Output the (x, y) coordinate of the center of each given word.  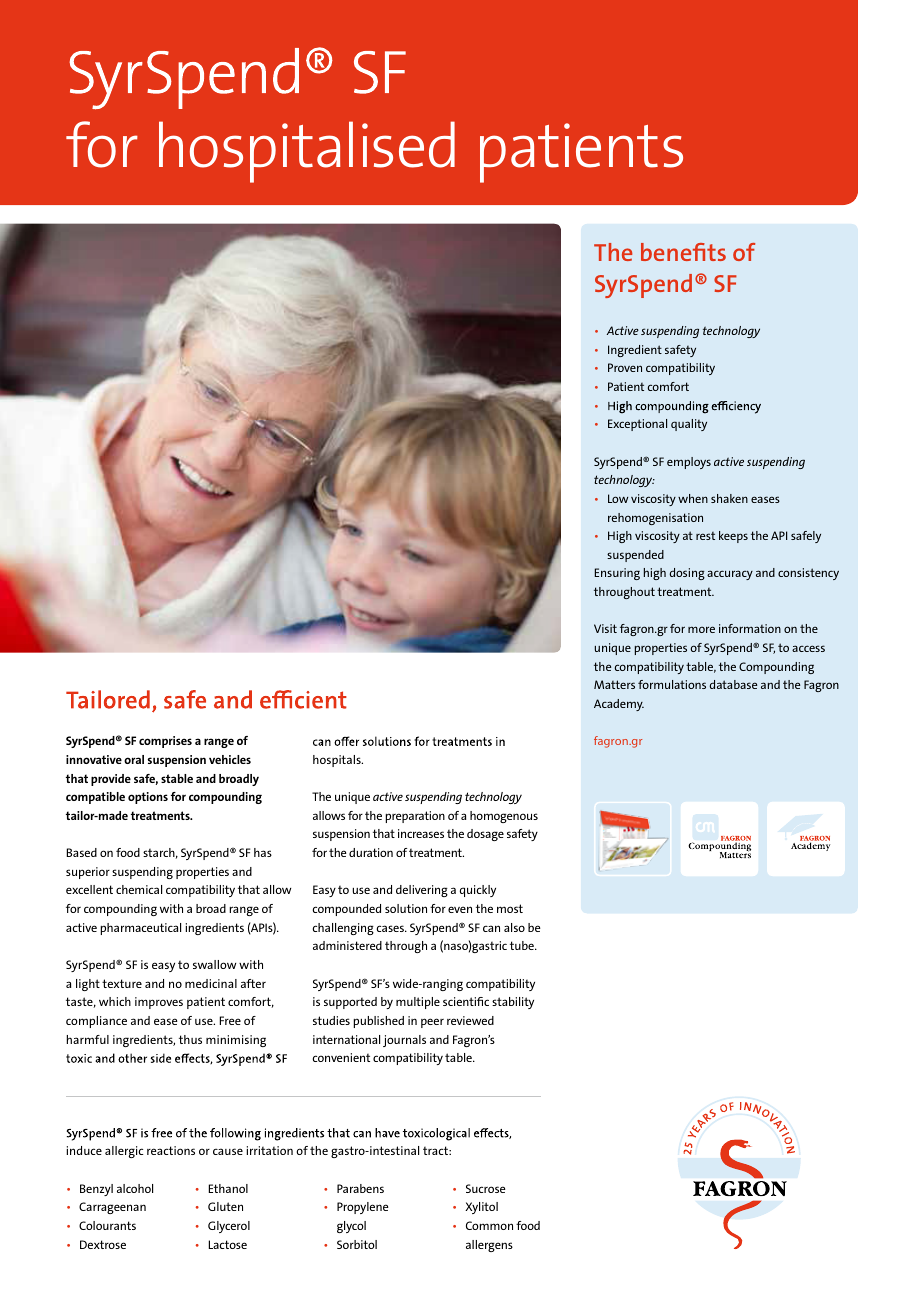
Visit (605, 628)
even (460, 909)
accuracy (730, 575)
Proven (625, 367)
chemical (139, 889)
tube (523, 945)
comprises (165, 742)
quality (689, 425)
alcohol (135, 1188)
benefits (683, 252)
